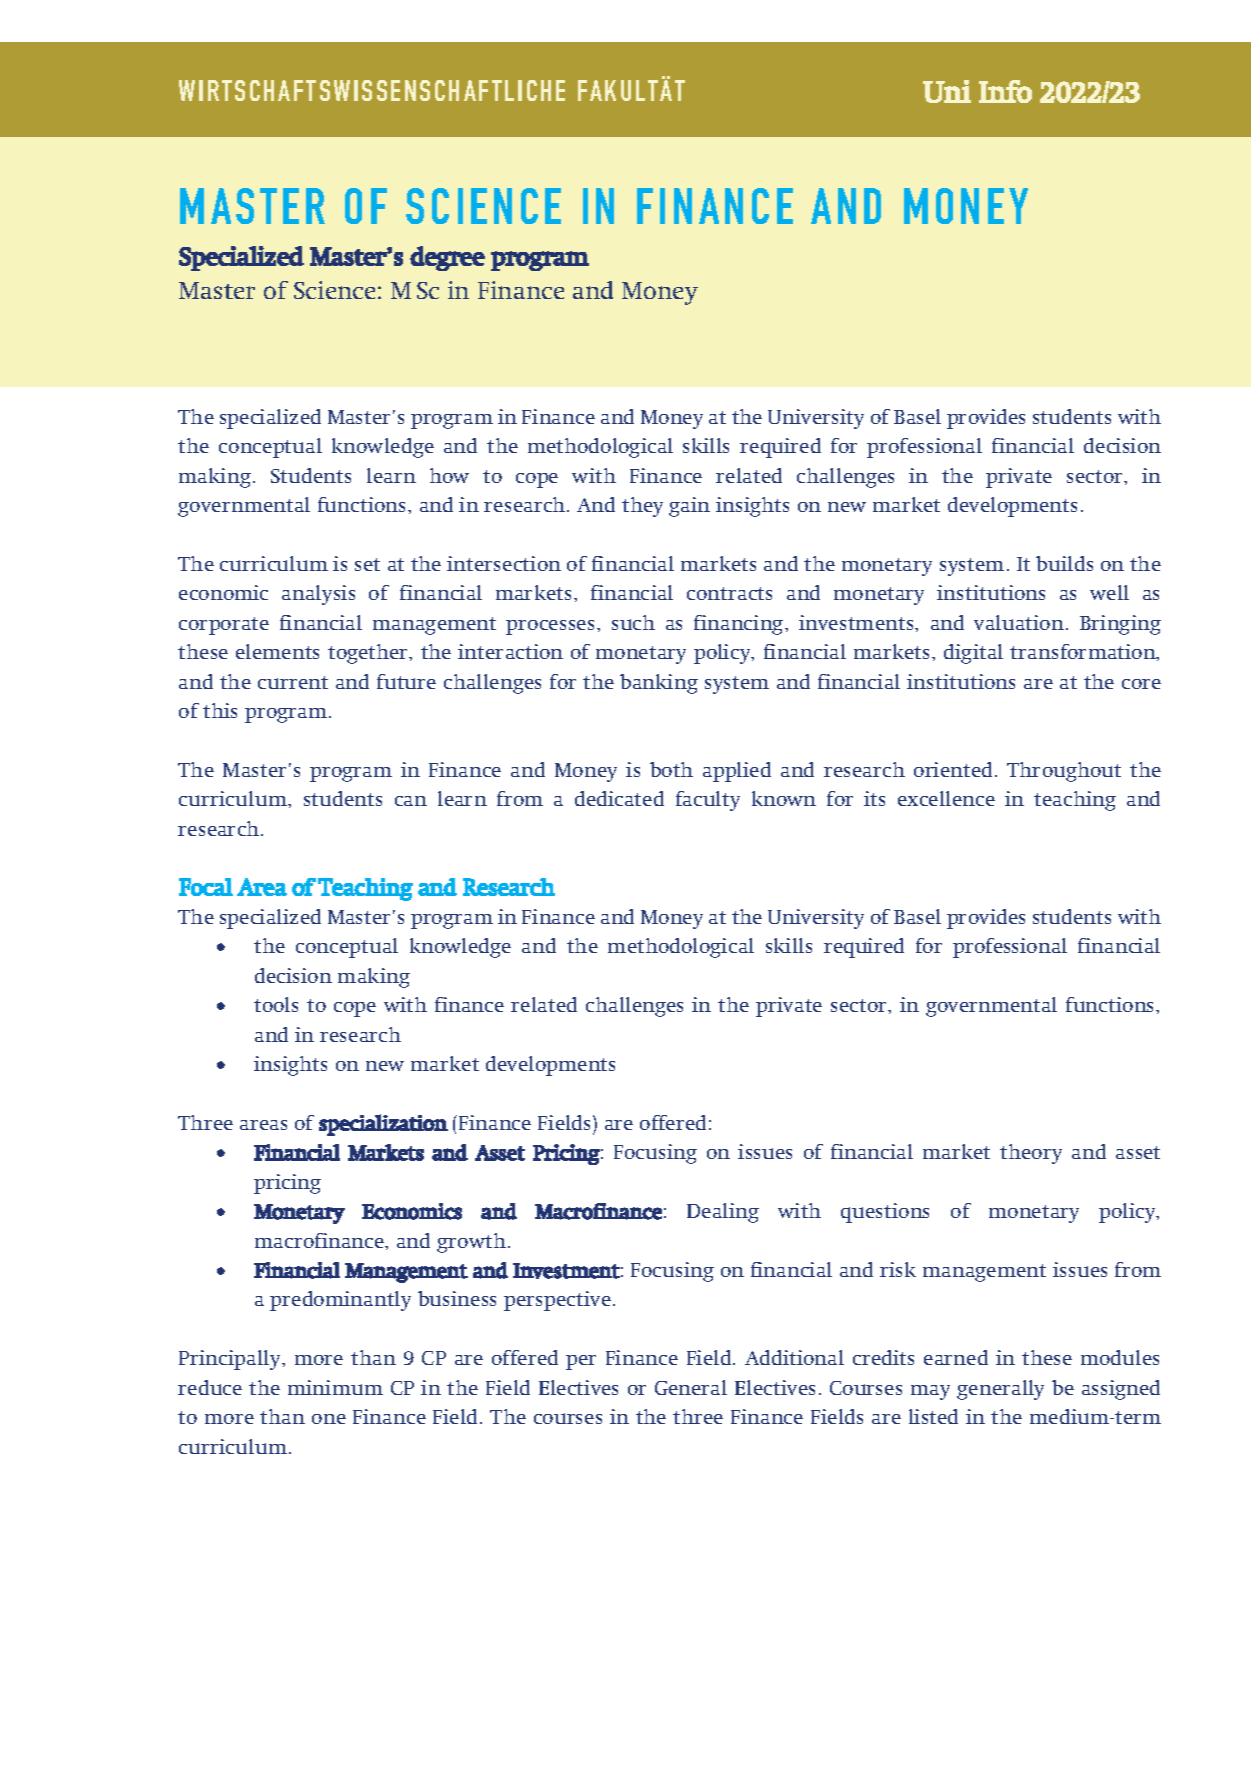  I want to click on theory, so click(1031, 1154).
